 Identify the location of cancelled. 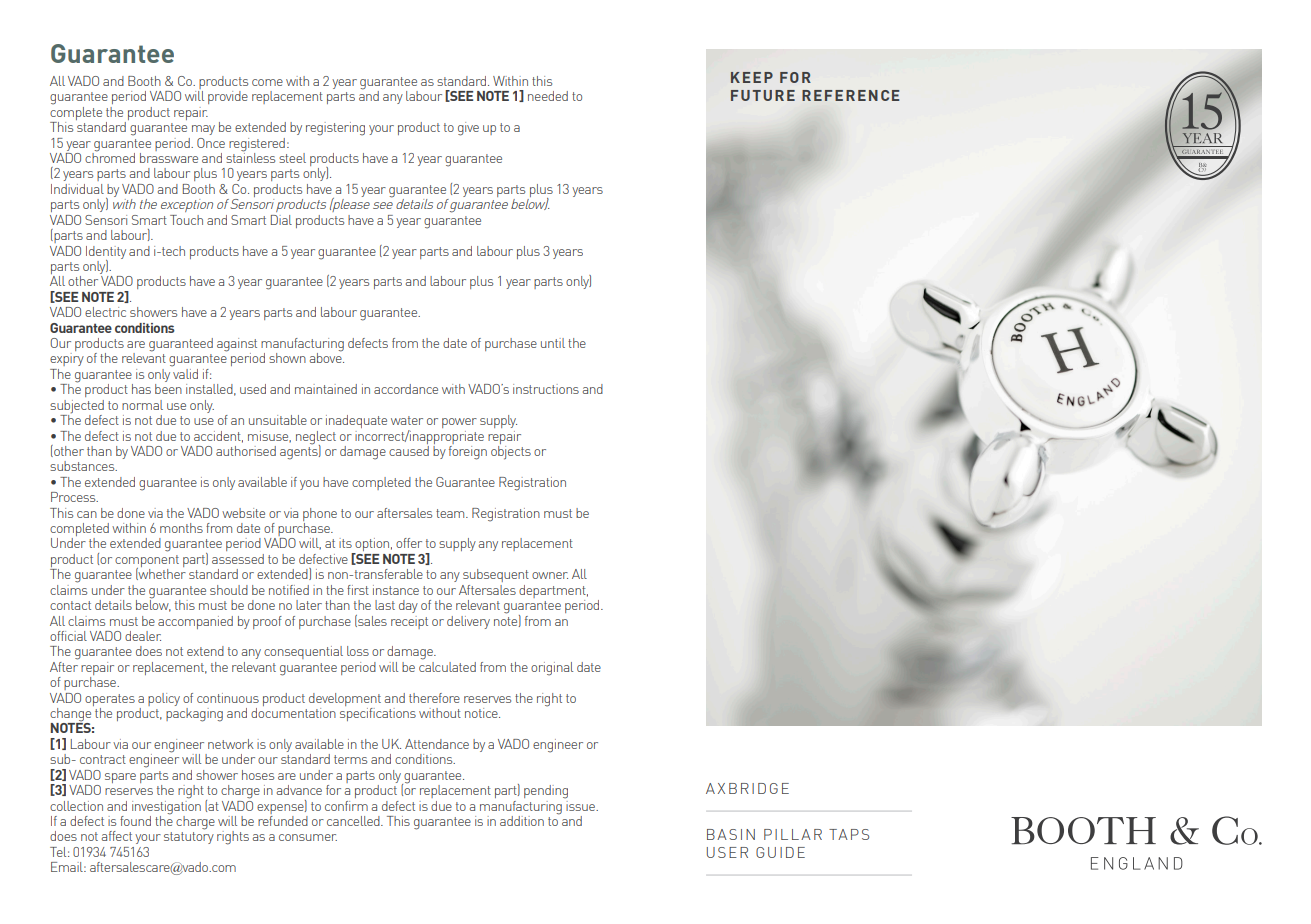
(354, 821).
